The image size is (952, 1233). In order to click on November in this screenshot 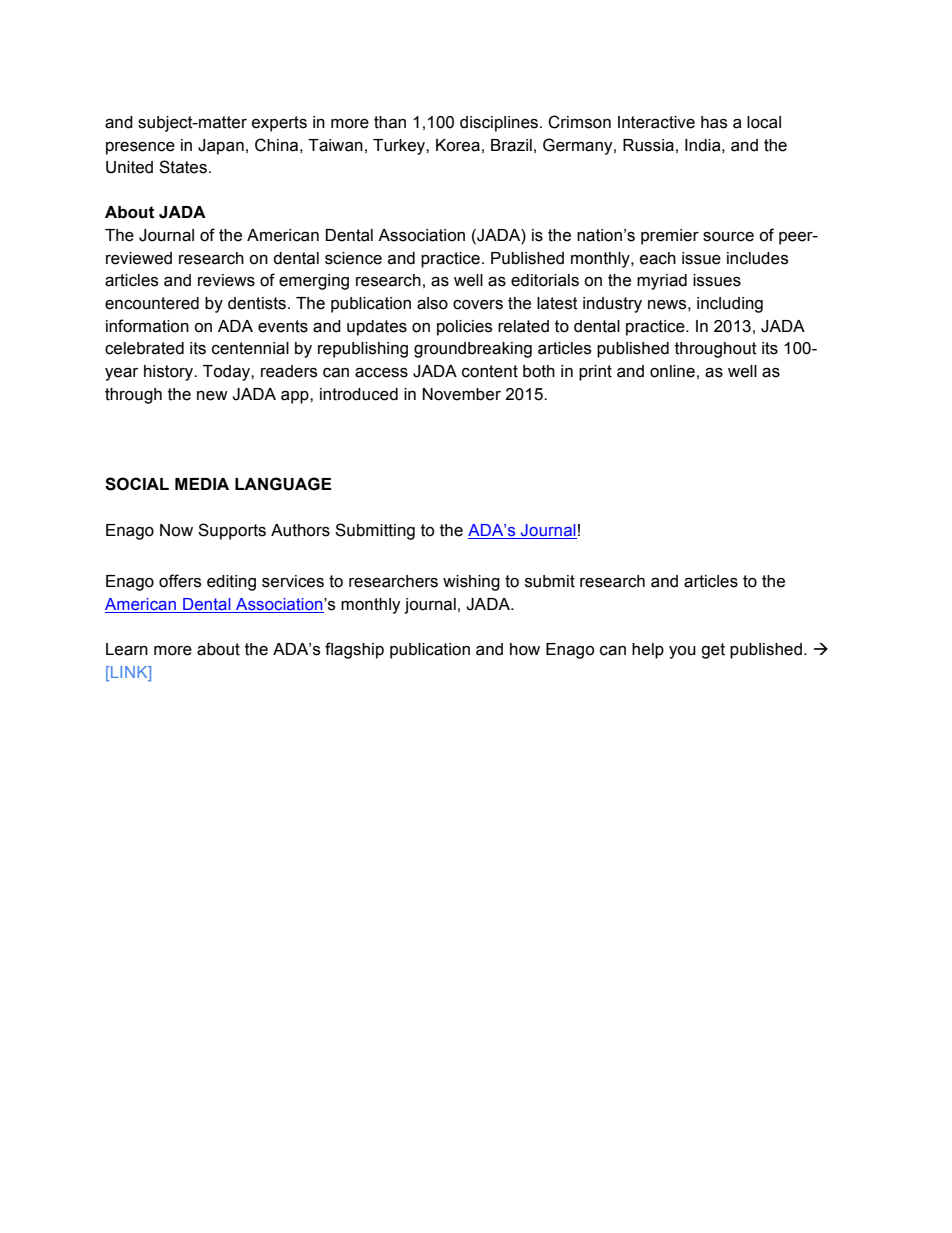, I will do `click(462, 394)`.
